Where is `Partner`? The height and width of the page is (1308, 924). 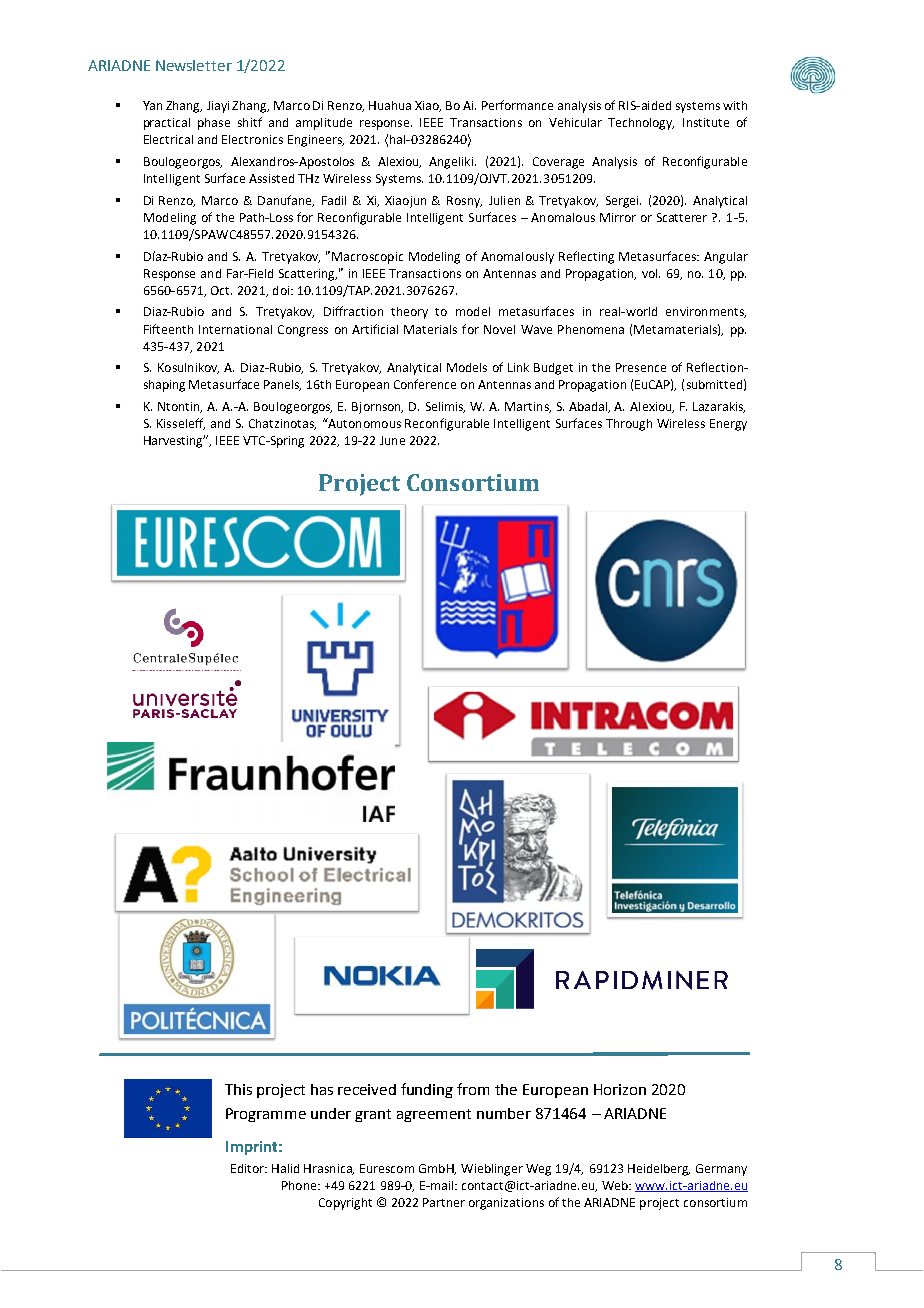
Partner is located at coordinates (444, 1202).
